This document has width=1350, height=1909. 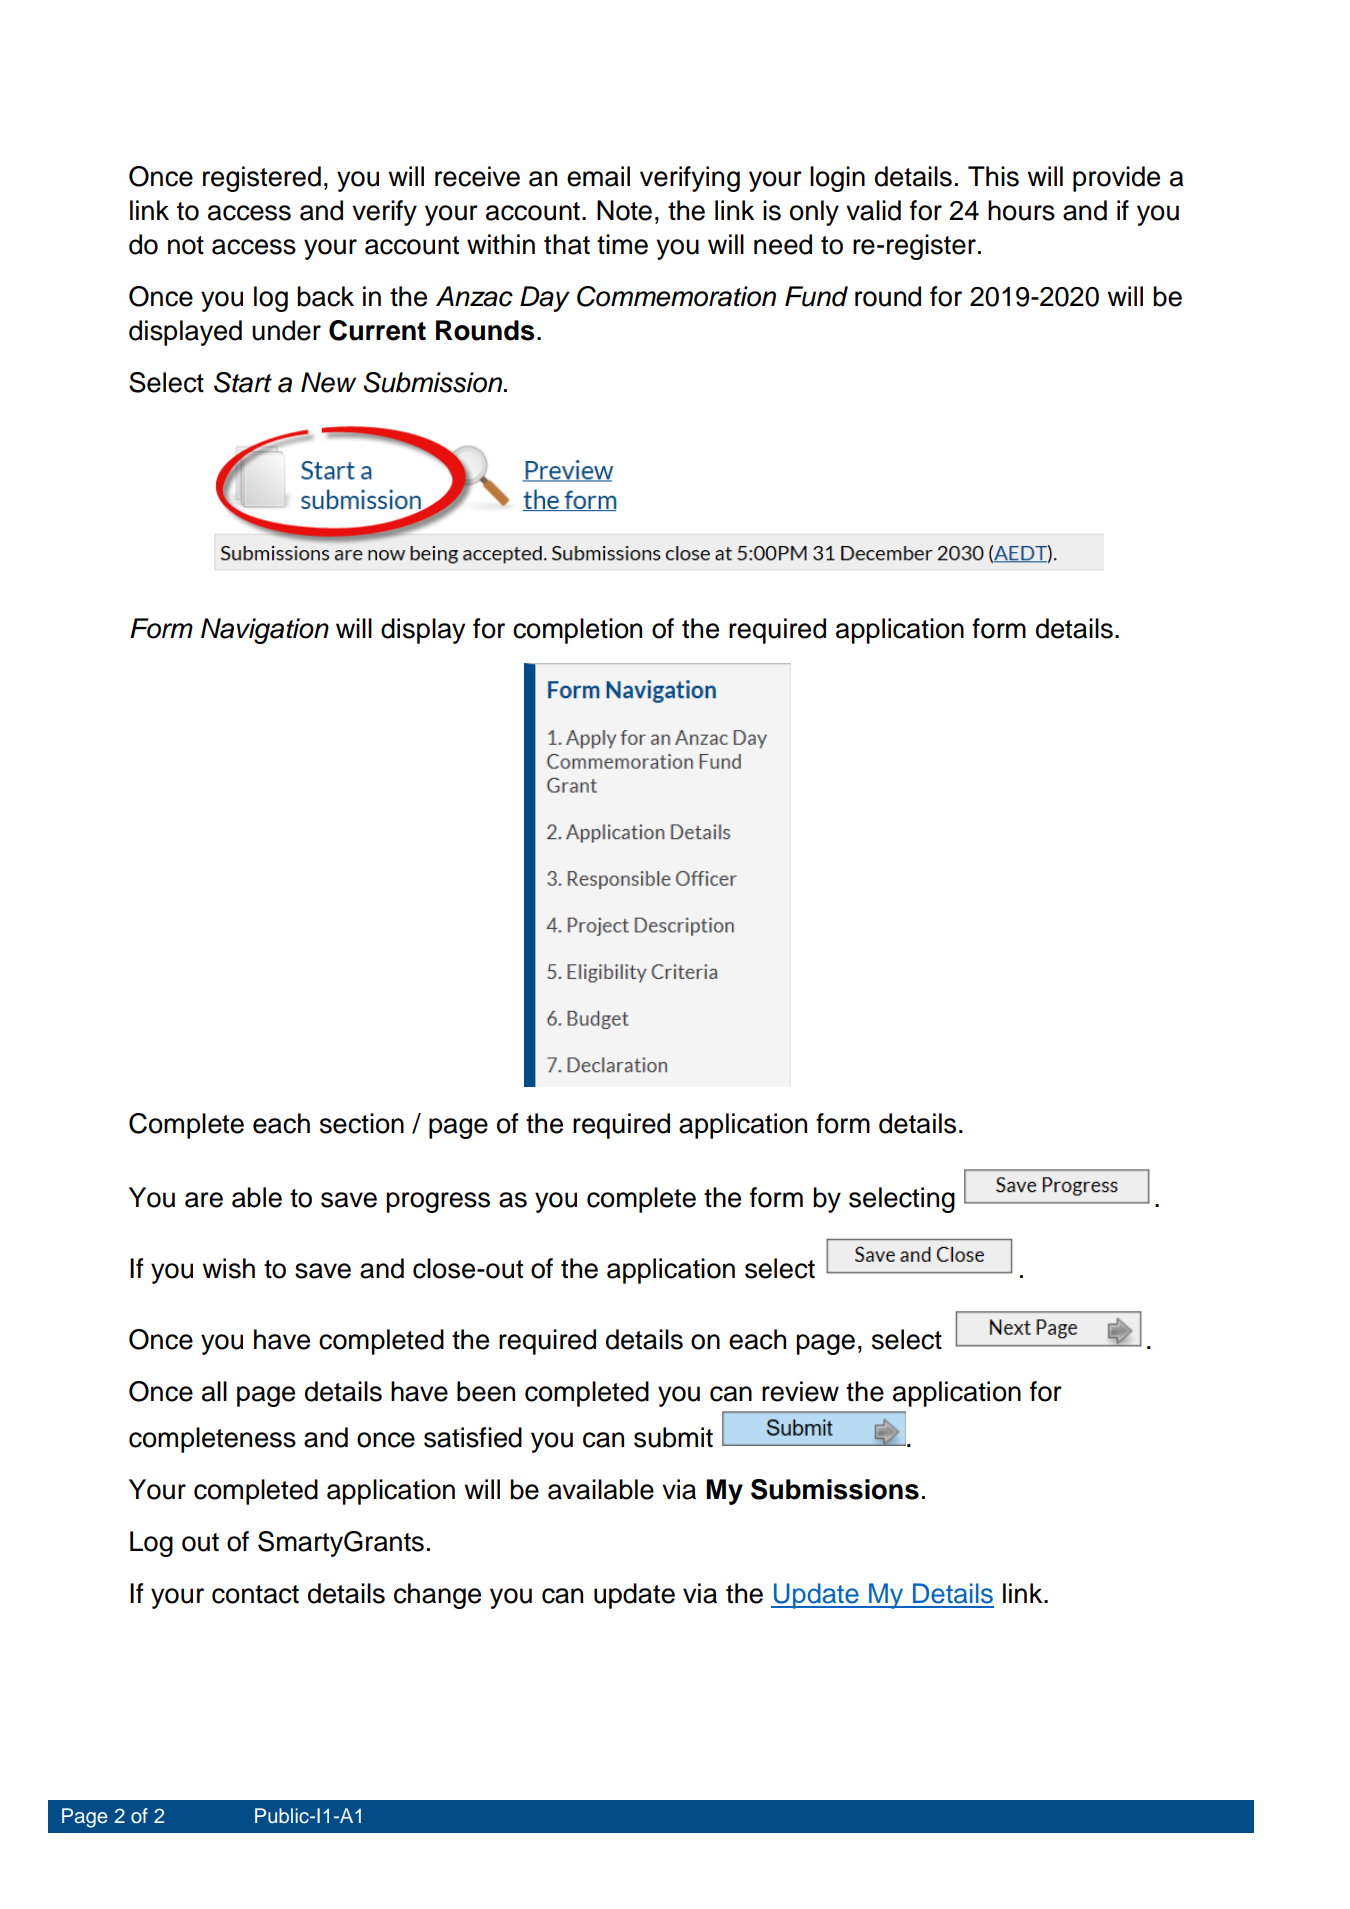 I want to click on Navigation, so click(x=265, y=631).
